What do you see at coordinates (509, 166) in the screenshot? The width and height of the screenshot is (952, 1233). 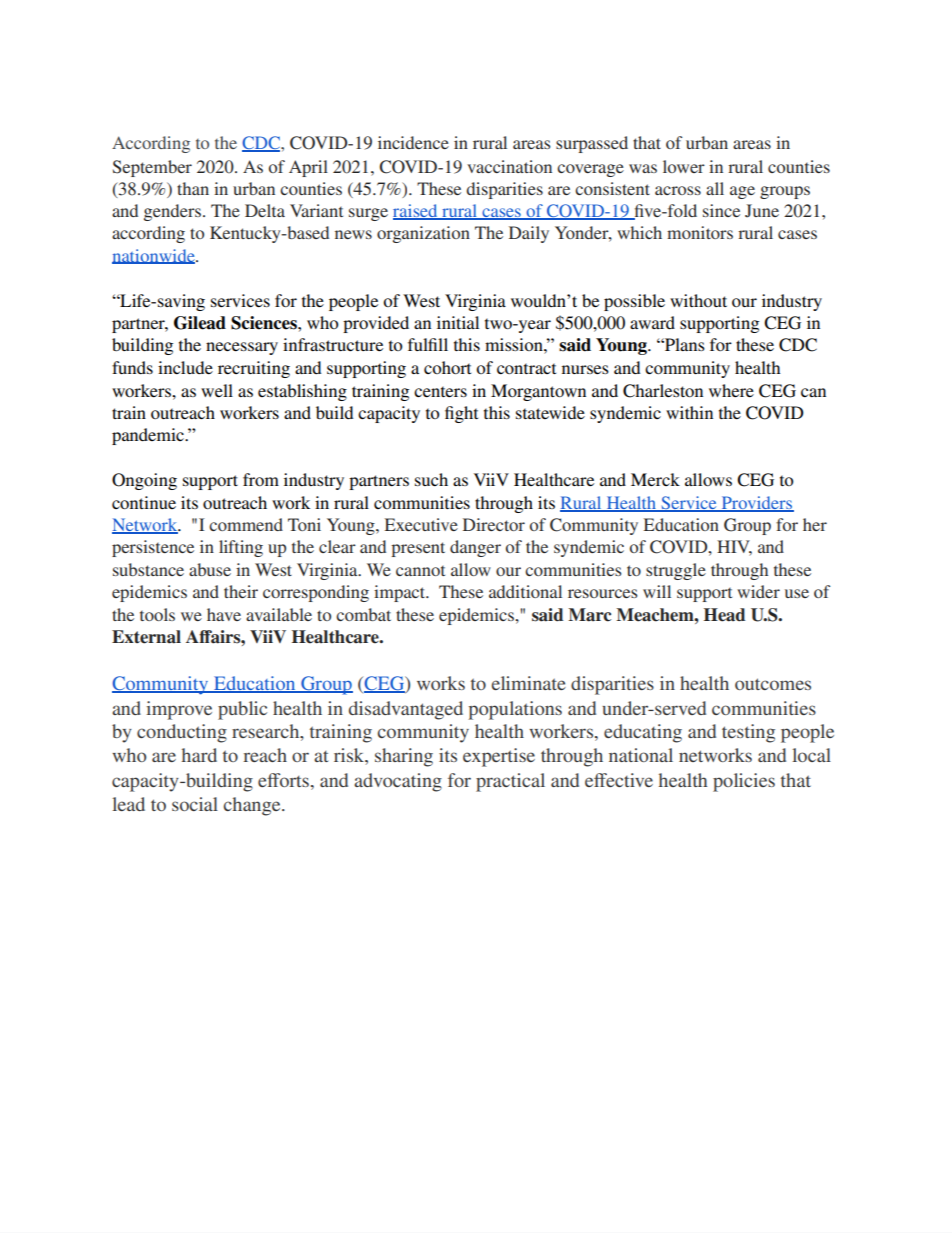 I see `vaccination` at bounding box center [509, 166].
